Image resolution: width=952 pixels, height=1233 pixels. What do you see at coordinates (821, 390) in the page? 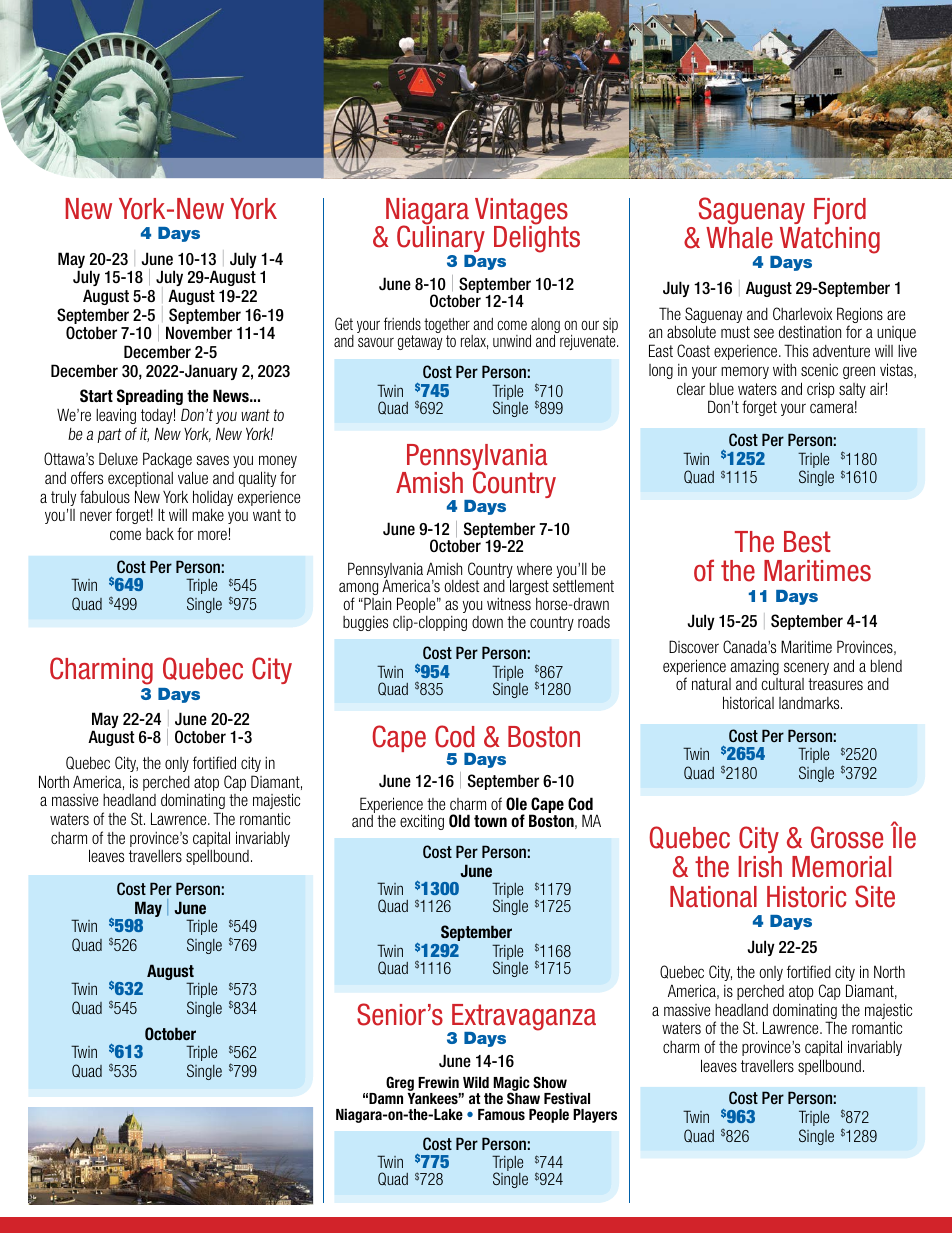
I see `crisp` at bounding box center [821, 390].
